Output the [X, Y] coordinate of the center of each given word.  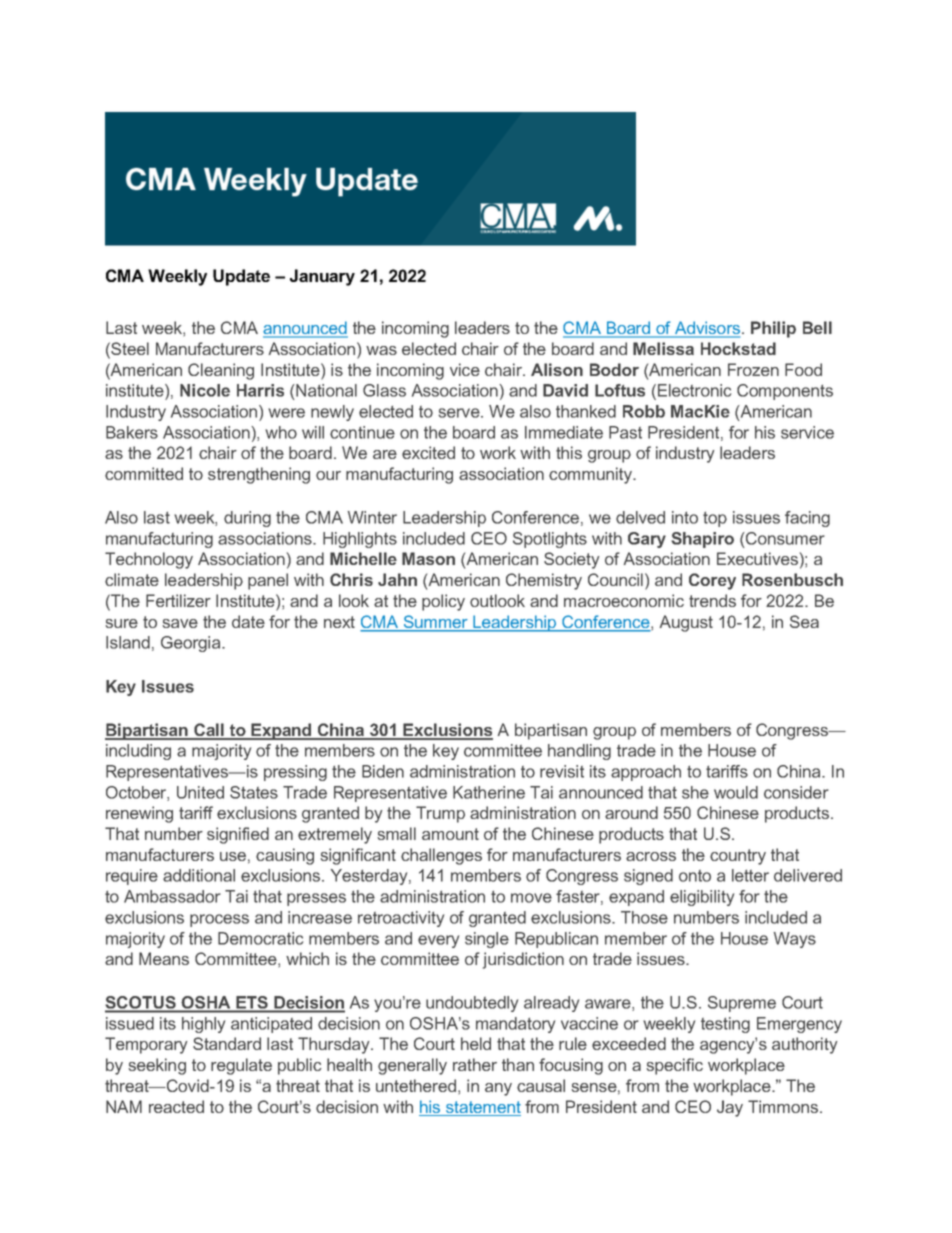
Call [209, 731]
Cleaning [221, 371]
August [686, 623]
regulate [241, 1066]
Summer [435, 623]
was [381, 350]
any [498, 1089]
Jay [730, 1108]
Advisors [706, 329]
